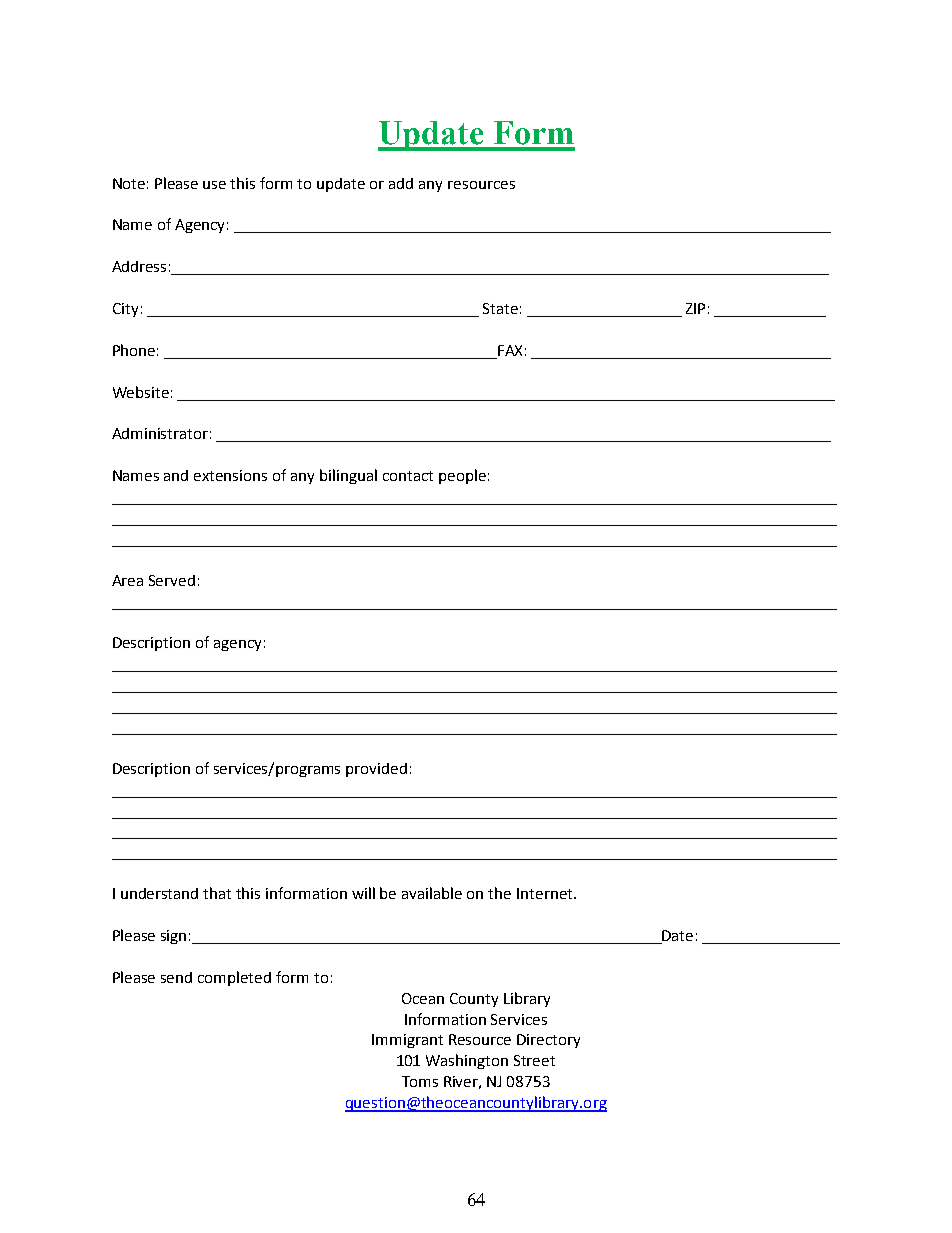 The width and height of the image is (952, 1233). What do you see at coordinates (214, 185) in the image?
I see `use` at bounding box center [214, 185].
